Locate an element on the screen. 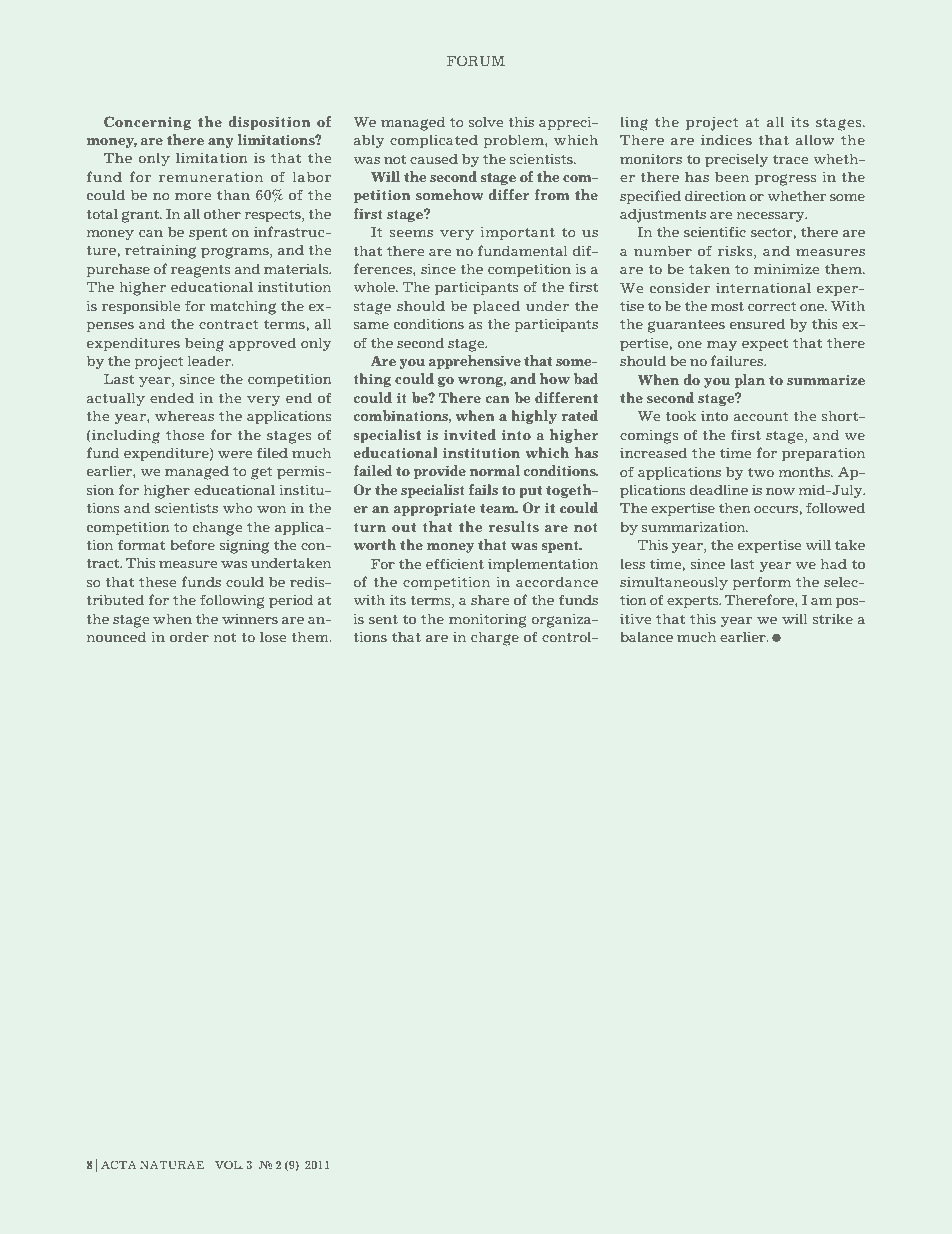 This screenshot has width=952, height=1234. those is located at coordinates (185, 434).
